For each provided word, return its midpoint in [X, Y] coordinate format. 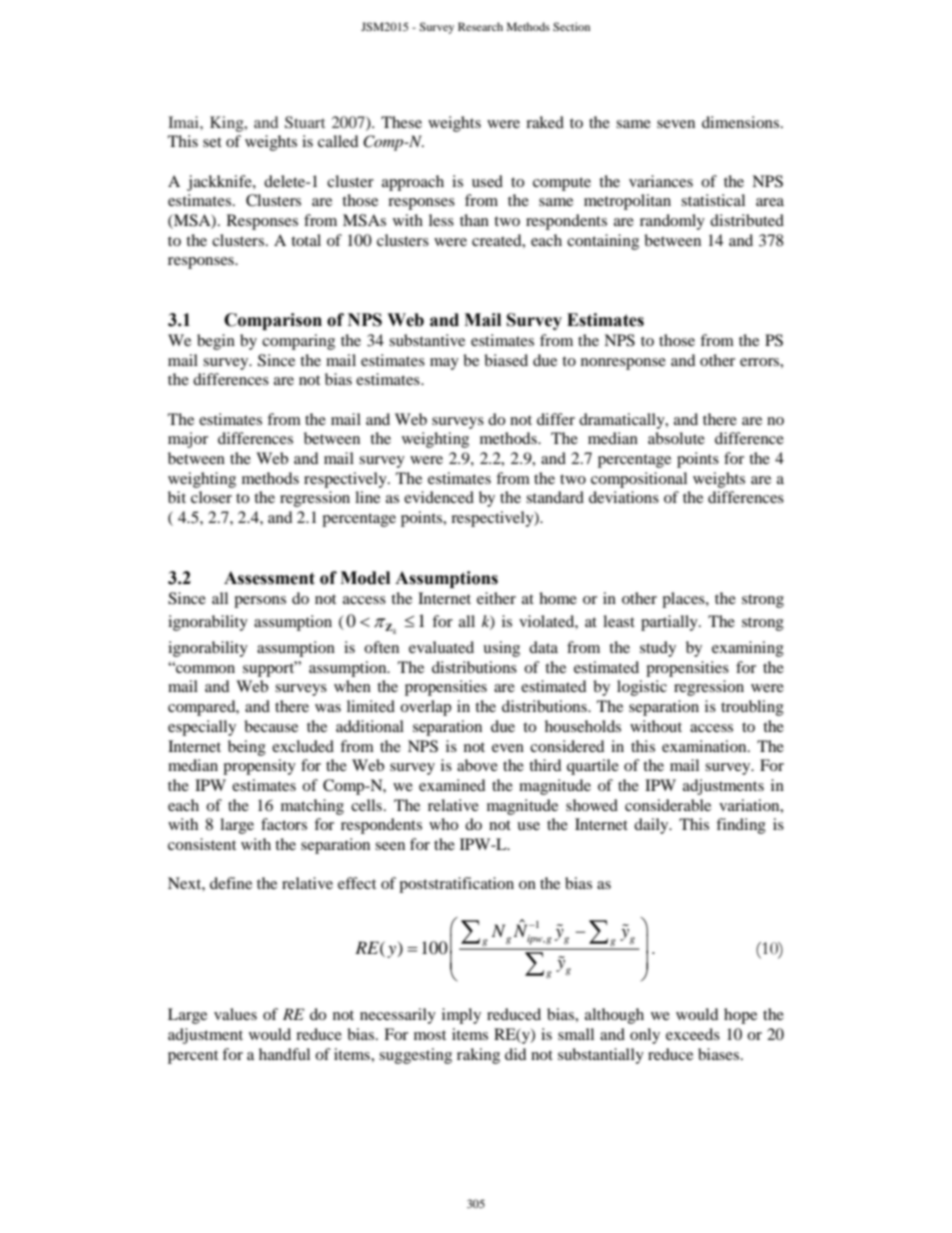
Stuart [305, 122]
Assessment [269, 578]
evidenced [439, 497]
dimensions [742, 122]
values [235, 1014]
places [684, 600]
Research [480, 26]
